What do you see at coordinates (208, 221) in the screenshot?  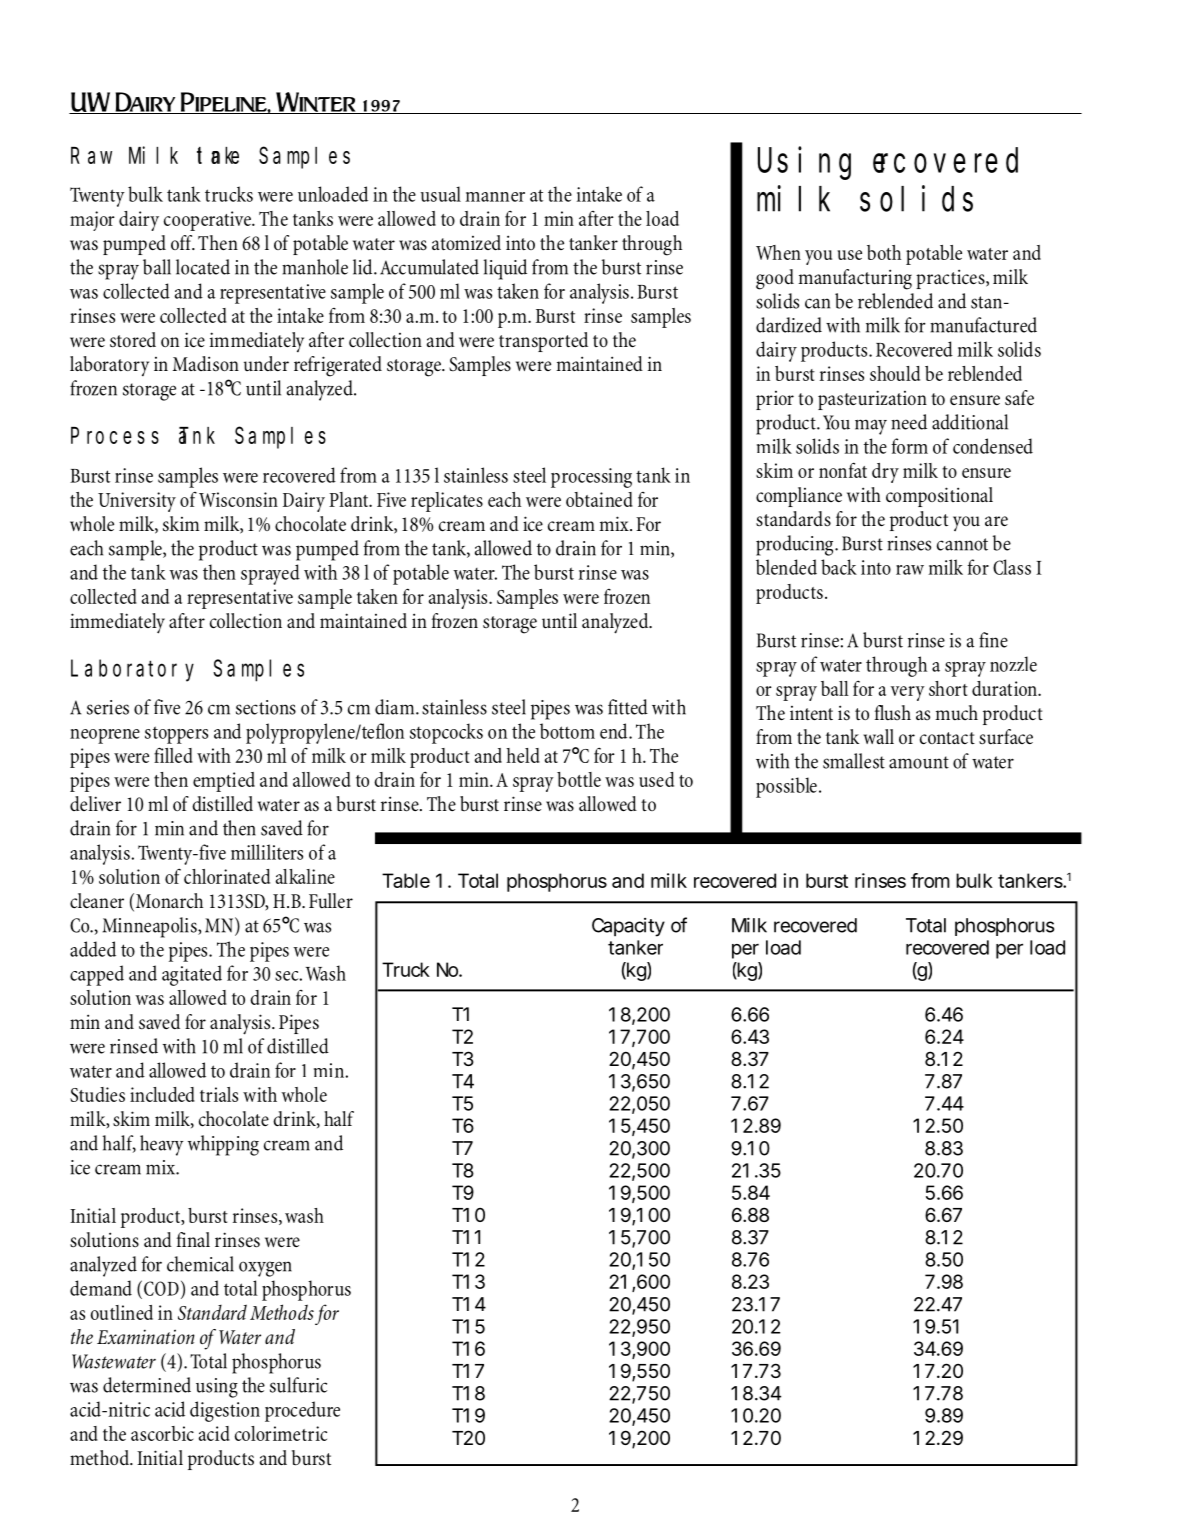 I see `cooperative` at bounding box center [208, 221].
